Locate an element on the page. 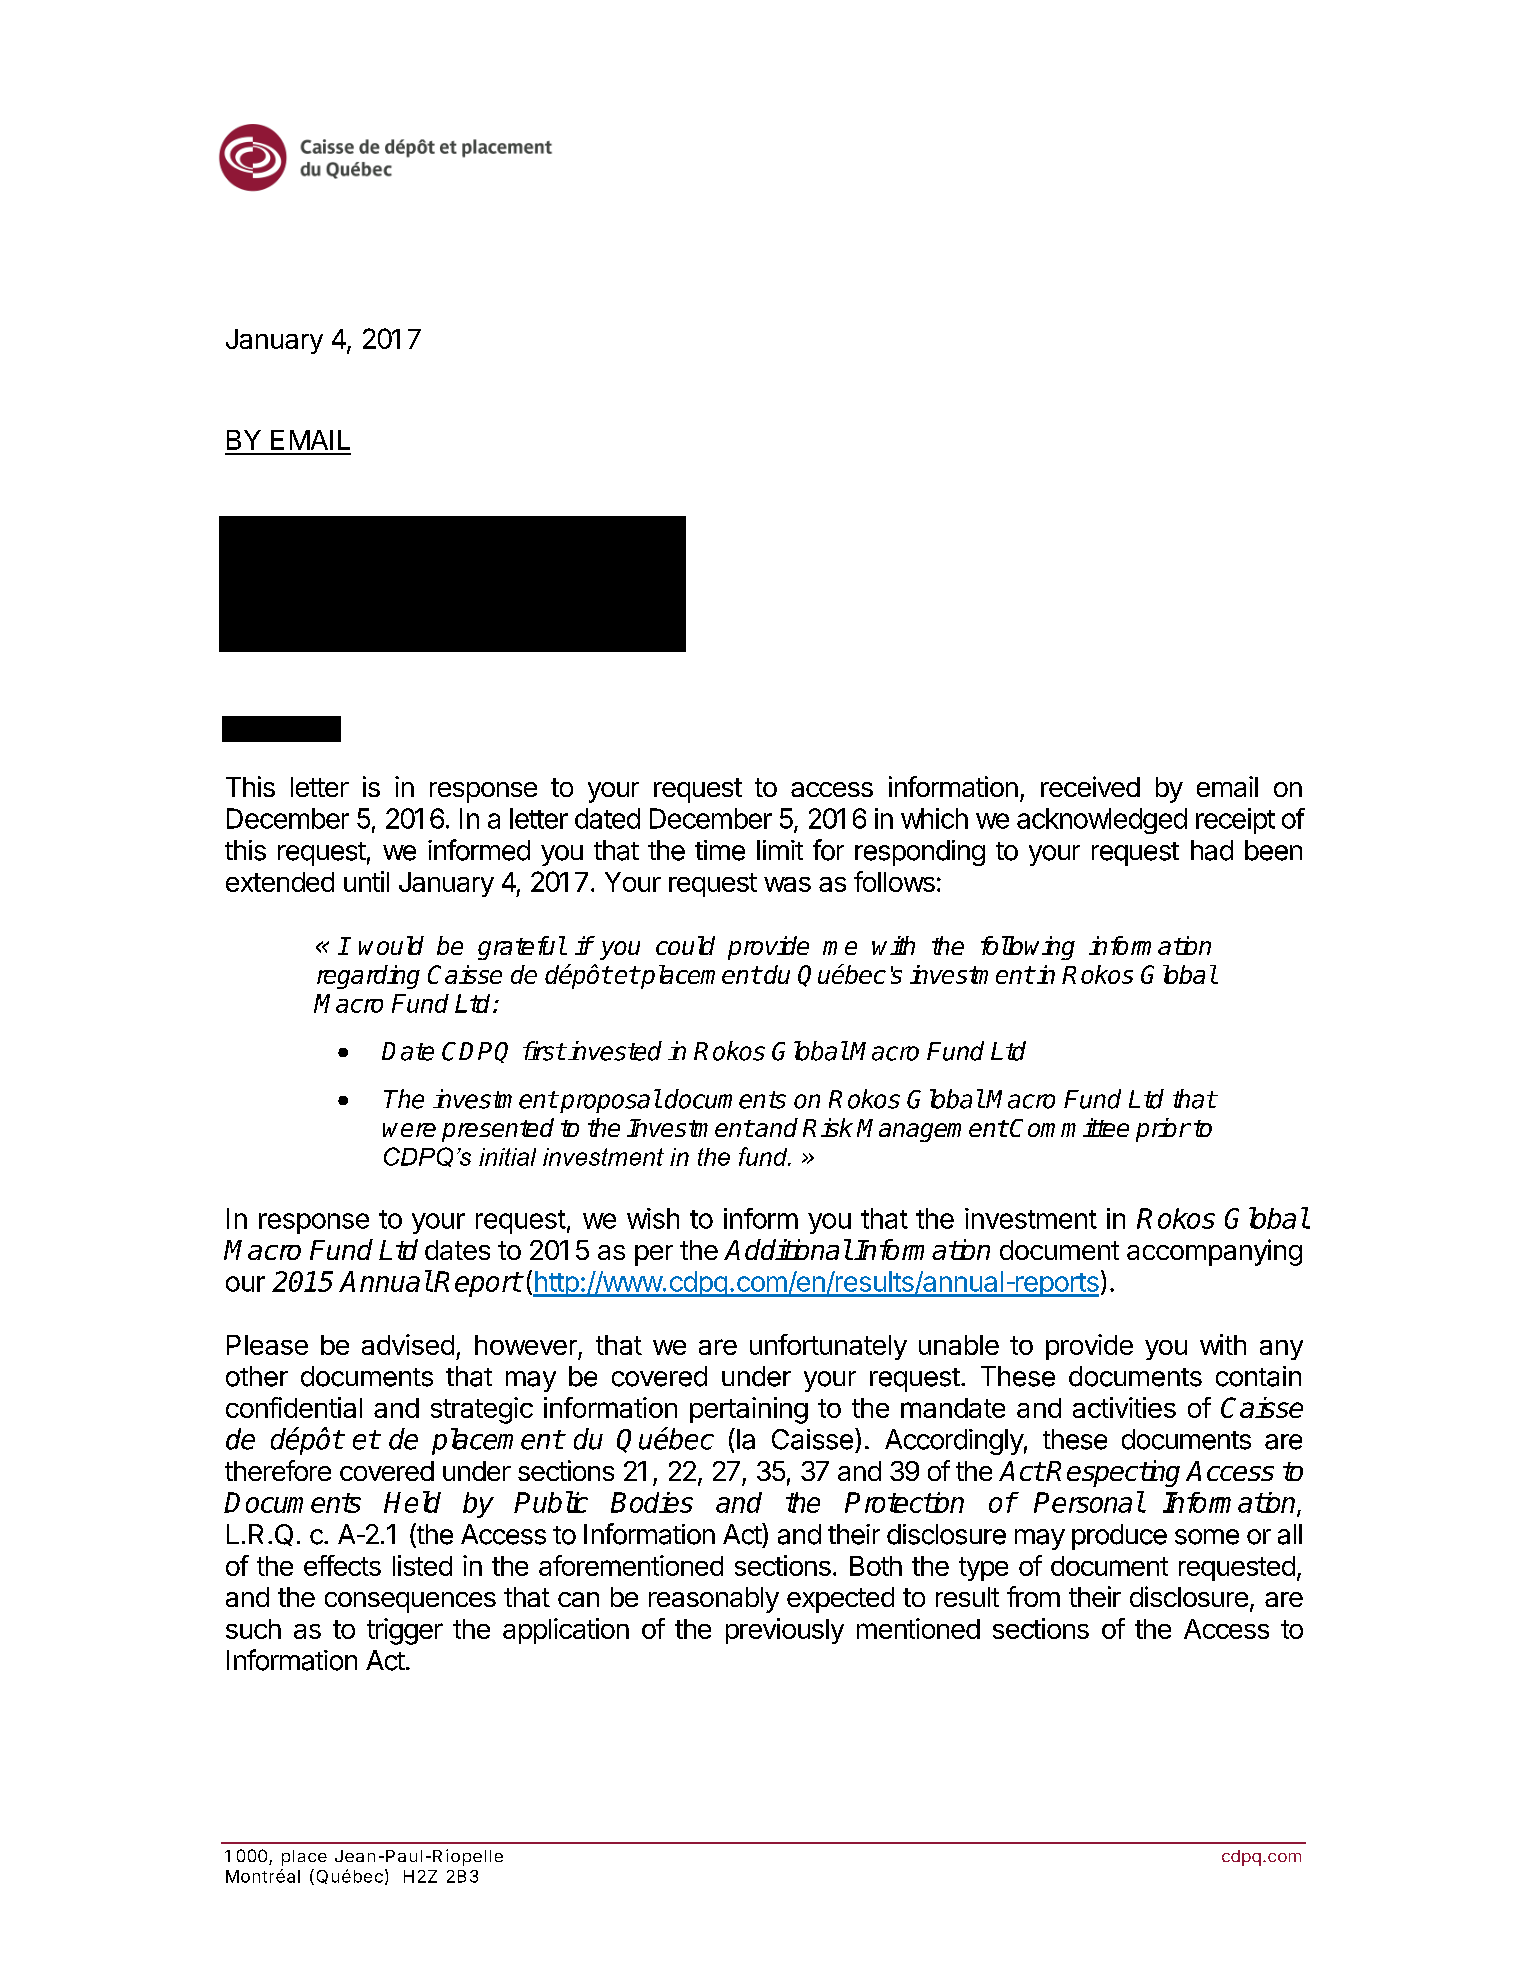 The width and height of the image is (1527, 1976). accompanying is located at coordinates (1214, 1252).
